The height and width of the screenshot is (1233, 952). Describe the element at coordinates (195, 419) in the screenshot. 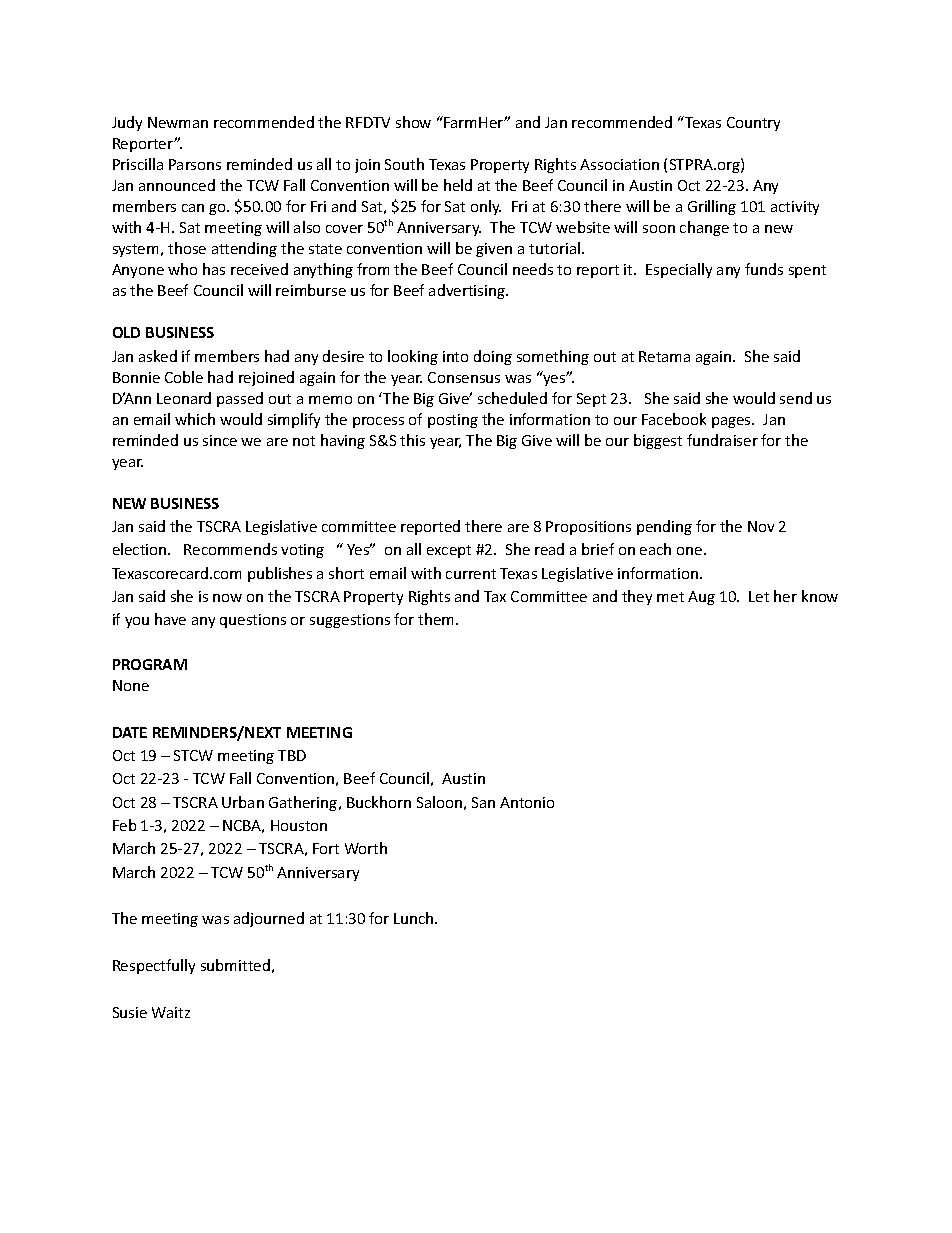

I see `which` at that location.
